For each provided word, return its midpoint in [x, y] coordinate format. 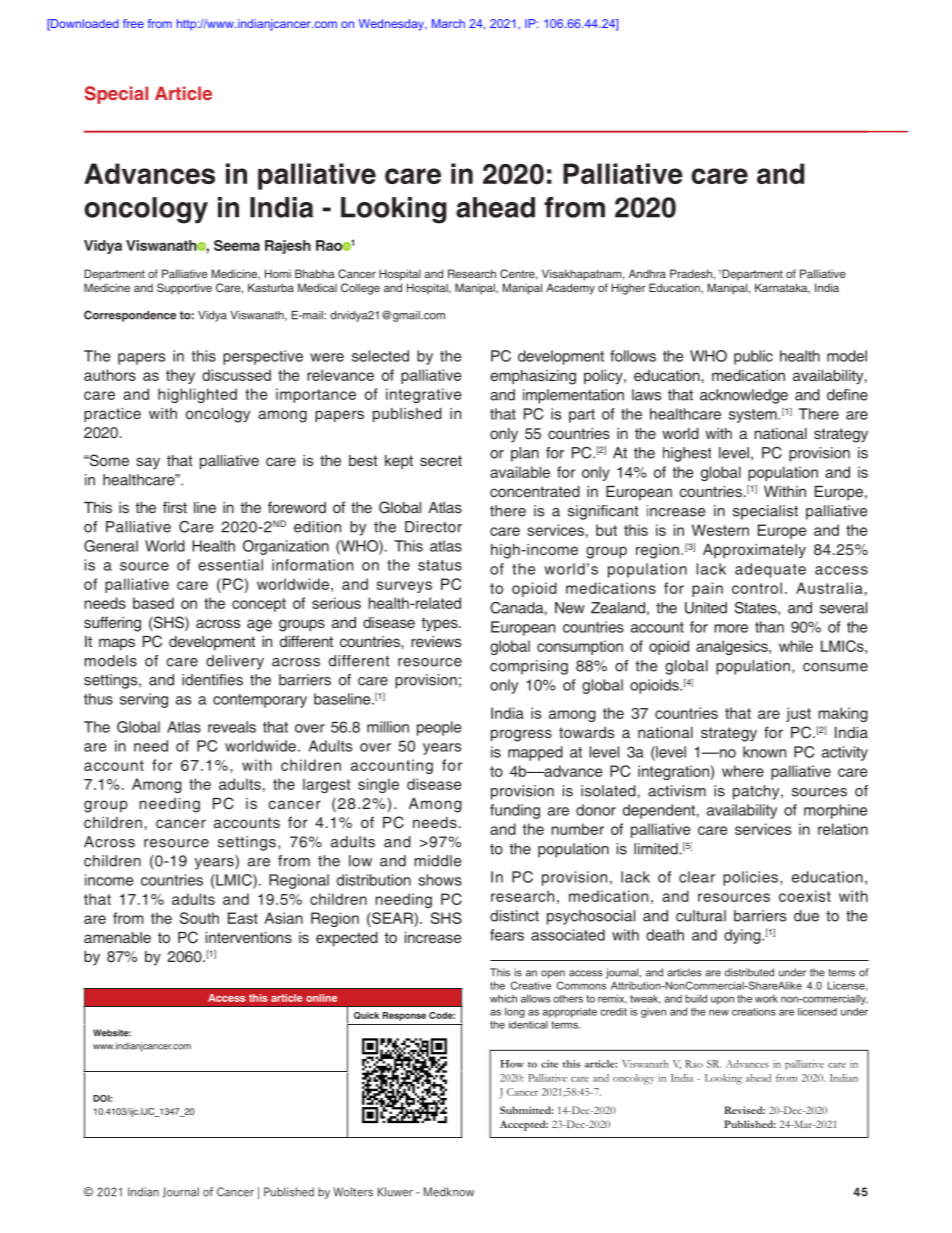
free [133, 23]
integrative [424, 395]
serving [144, 700]
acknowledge [744, 396]
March [448, 23]
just [798, 714]
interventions [249, 937]
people [439, 728]
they [180, 376]
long [515, 1012]
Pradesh [692, 273]
